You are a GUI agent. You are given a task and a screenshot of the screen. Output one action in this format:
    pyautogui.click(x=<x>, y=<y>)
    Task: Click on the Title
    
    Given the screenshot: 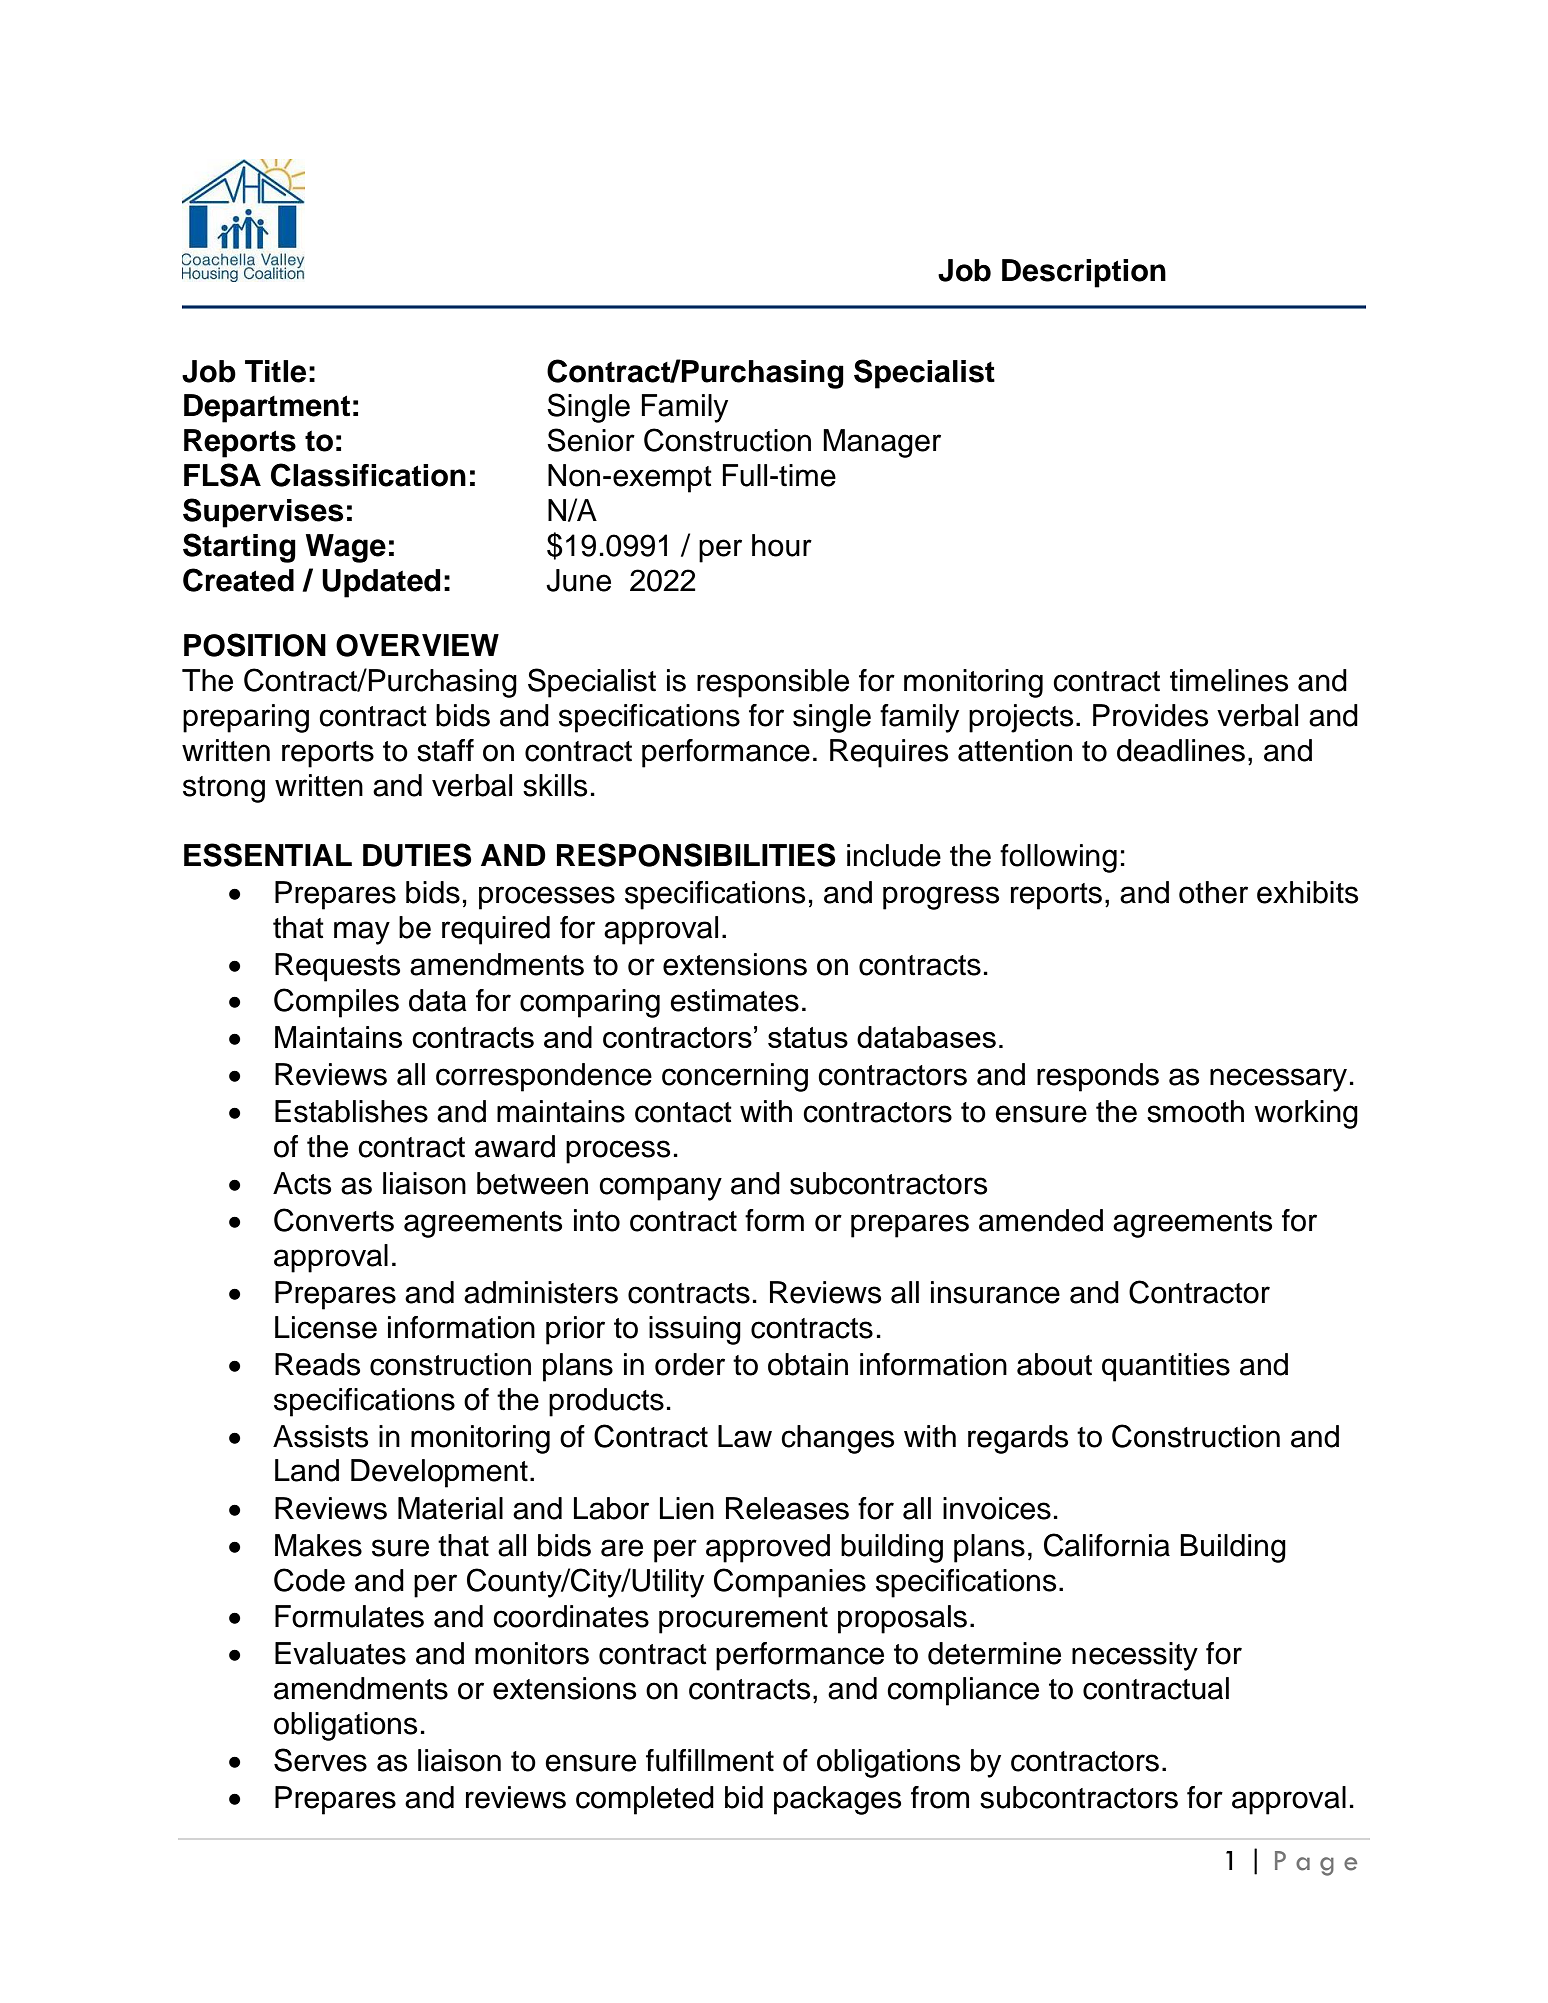 What is the action you would take?
    pyautogui.click(x=275, y=371)
